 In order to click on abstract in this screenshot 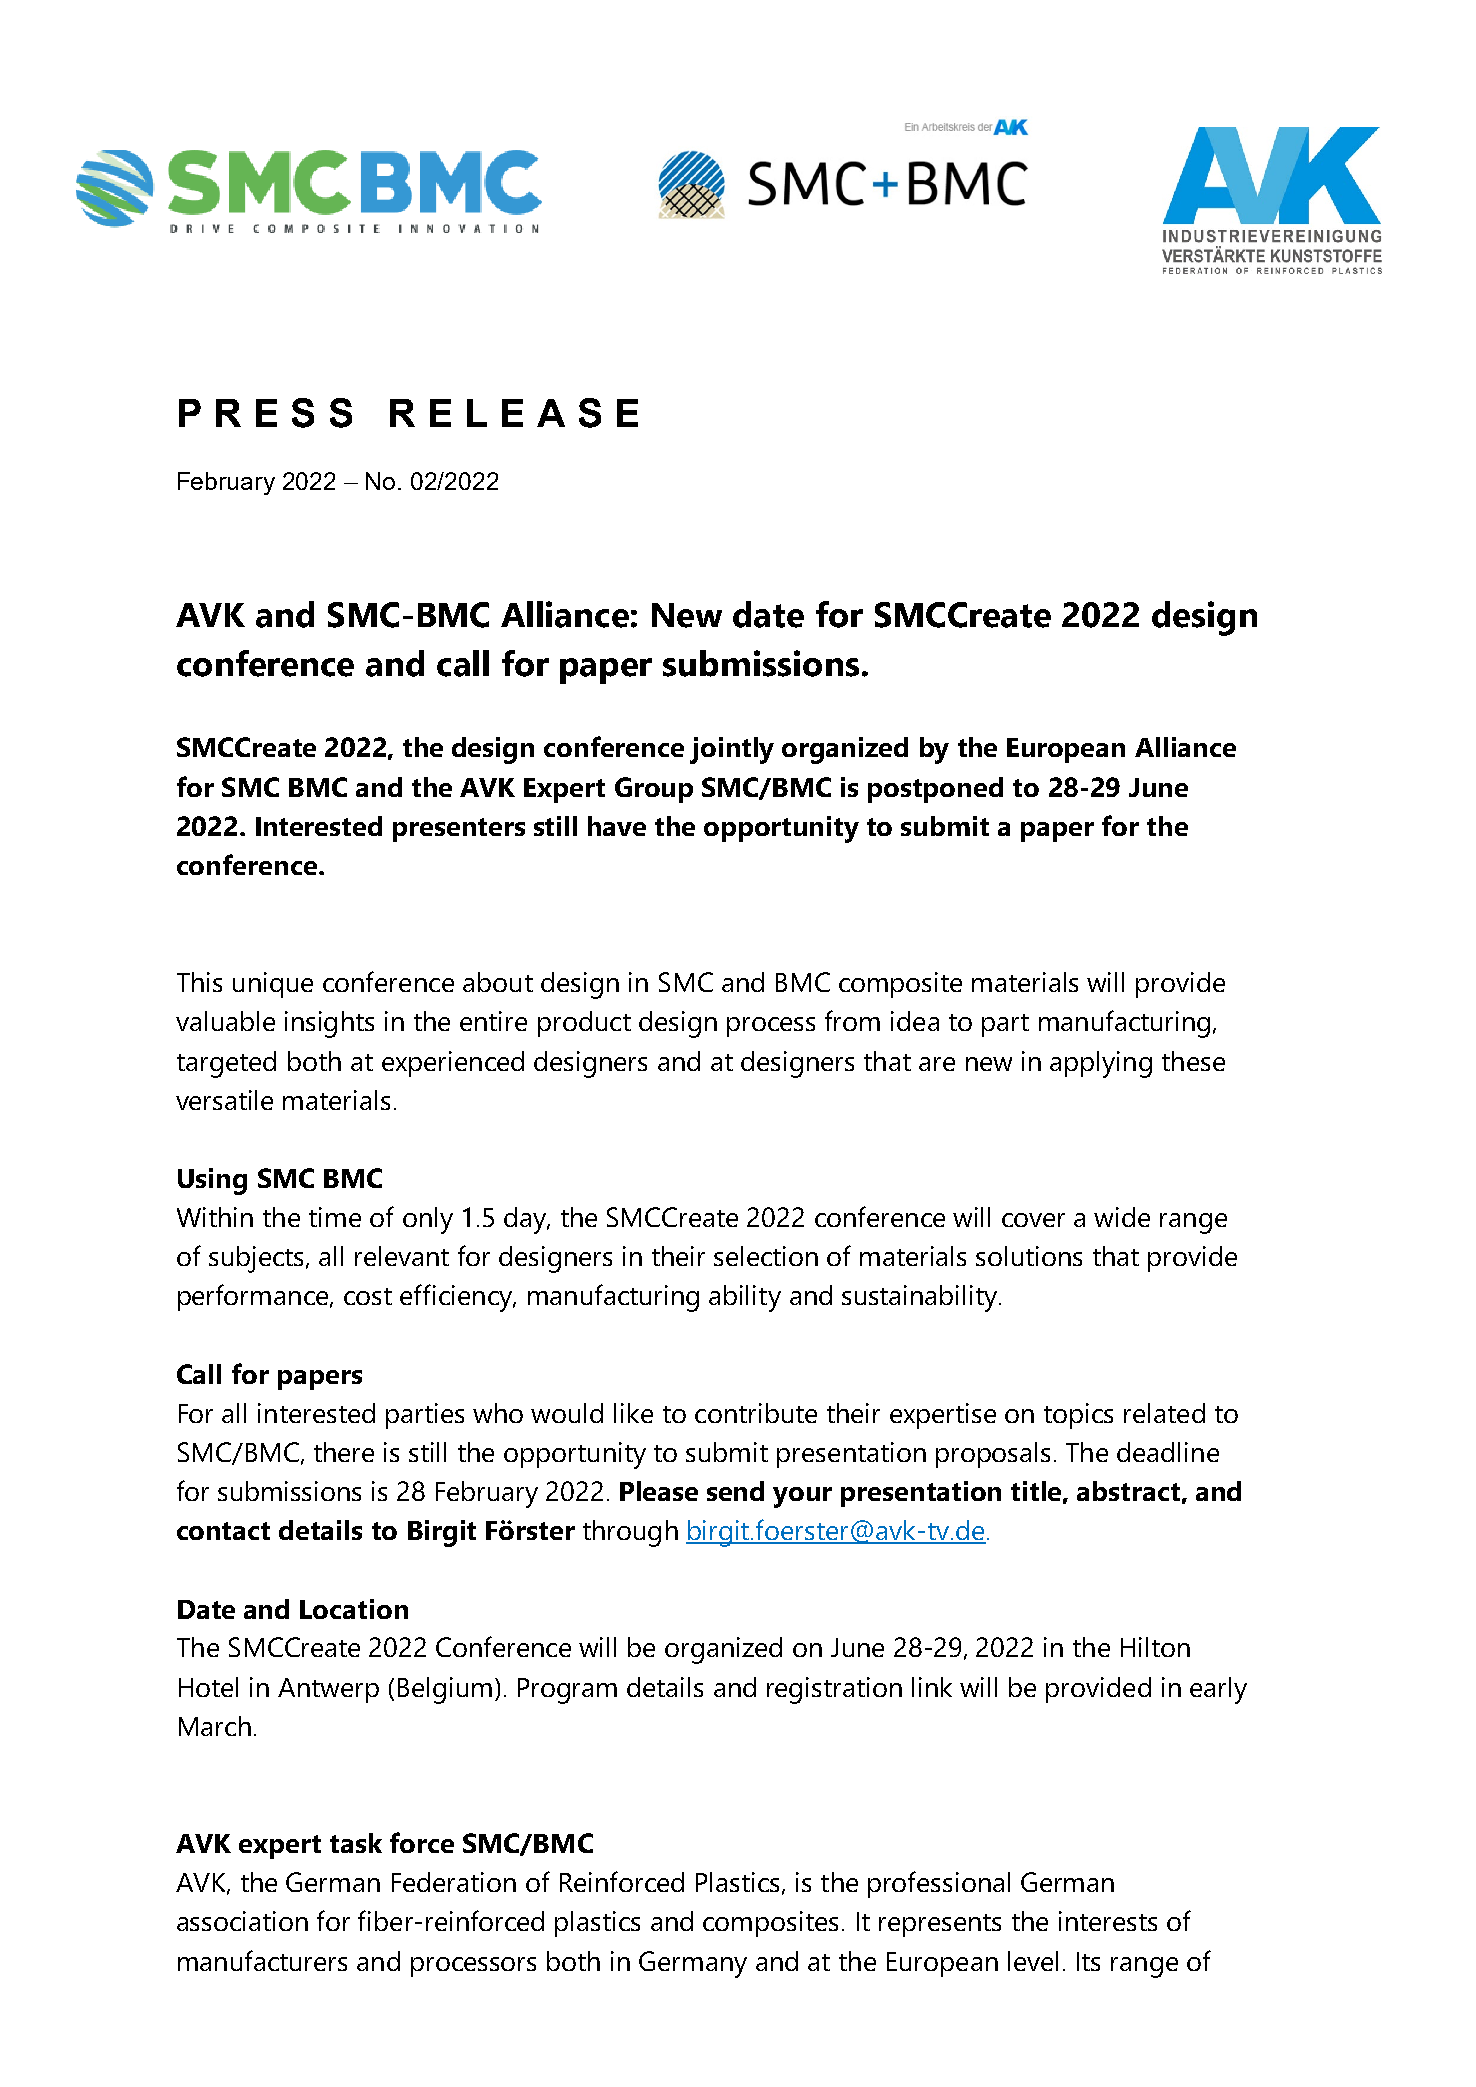, I will do `click(1128, 1491)`.
